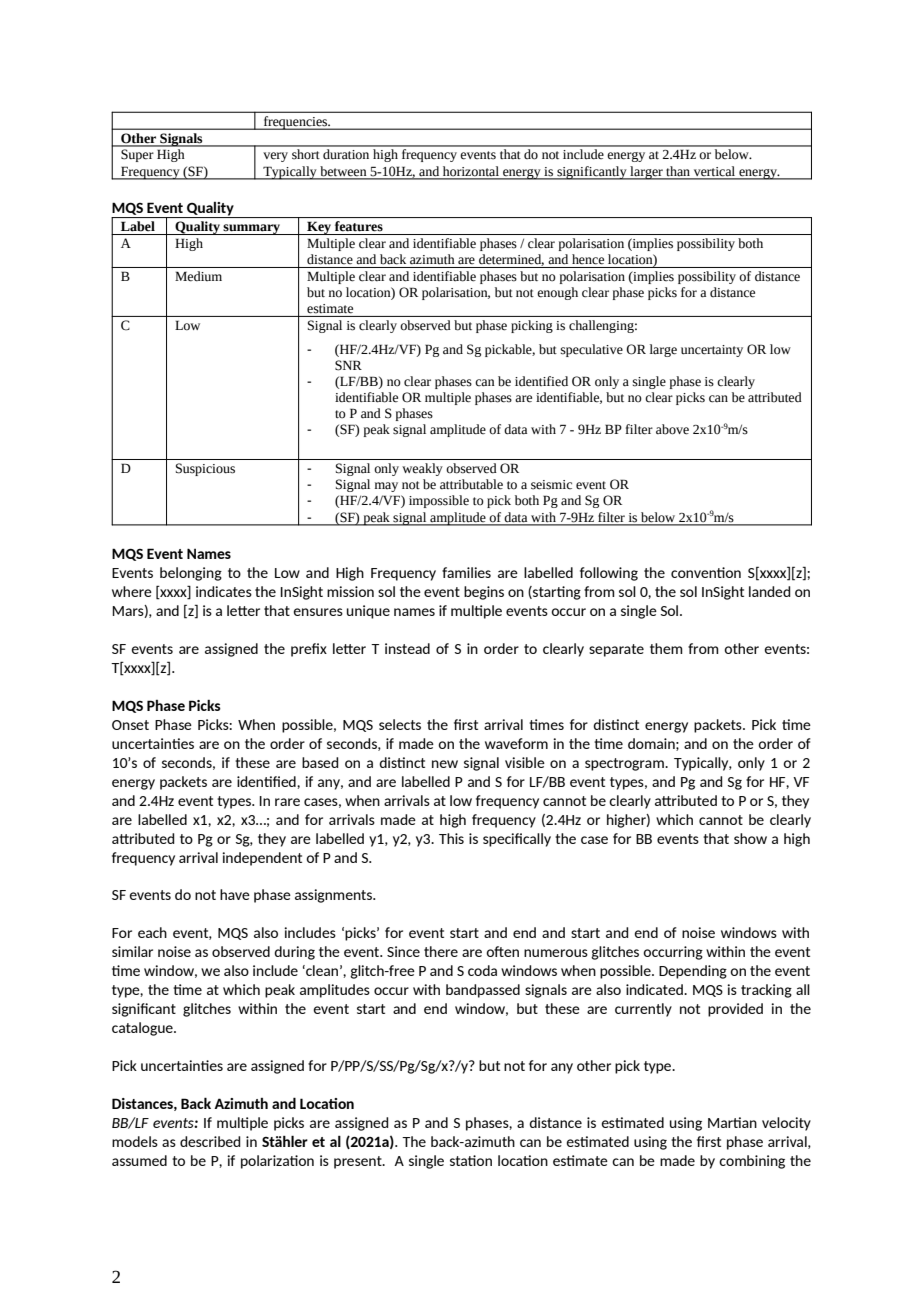 This screenshot has width=924, height=1308. What do you see at coordinates (224, 591) in the screenshot?
I see `indicates` at bounding box center [224, 591].
